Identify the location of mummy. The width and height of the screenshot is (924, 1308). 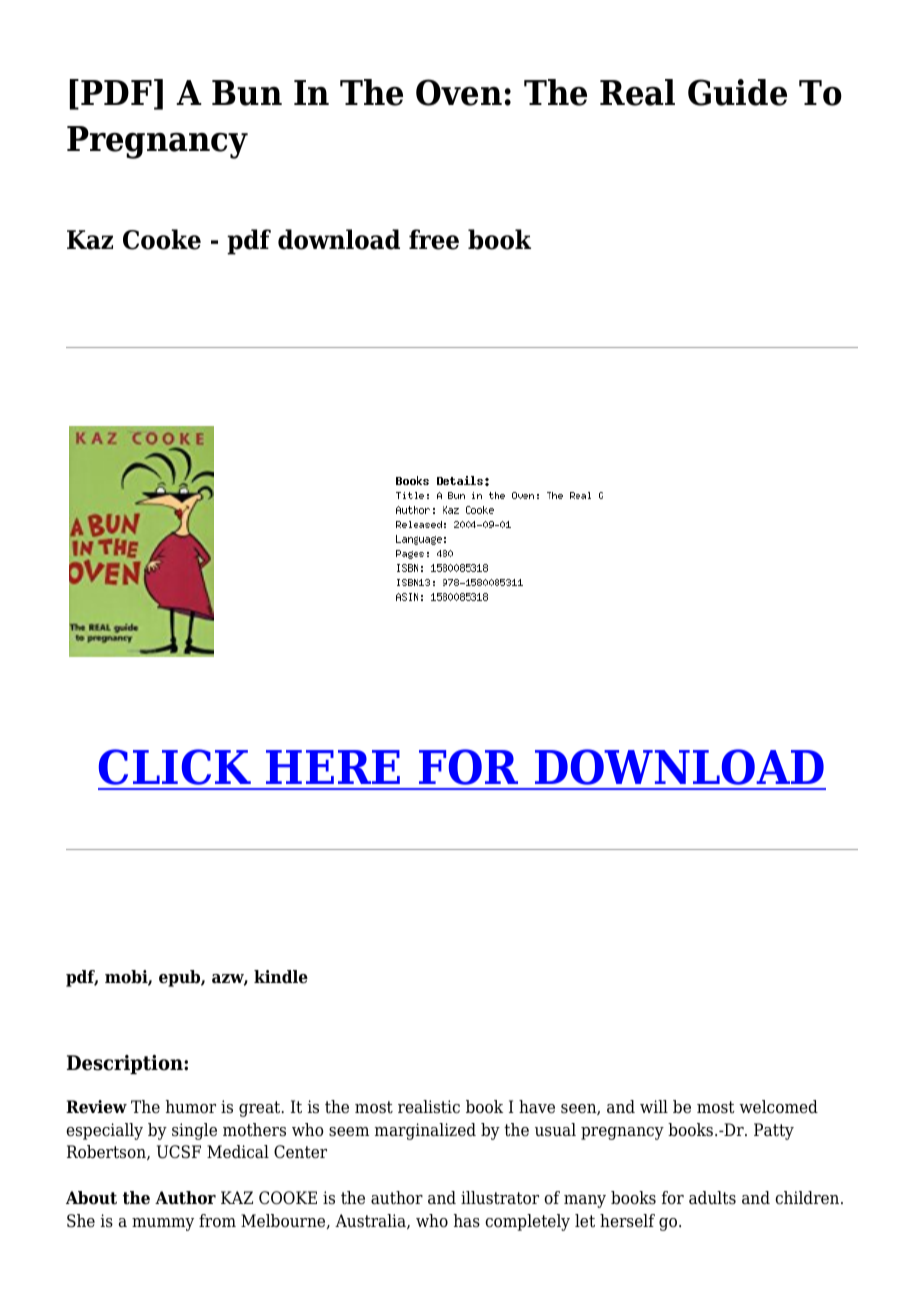
(163, 1224).
